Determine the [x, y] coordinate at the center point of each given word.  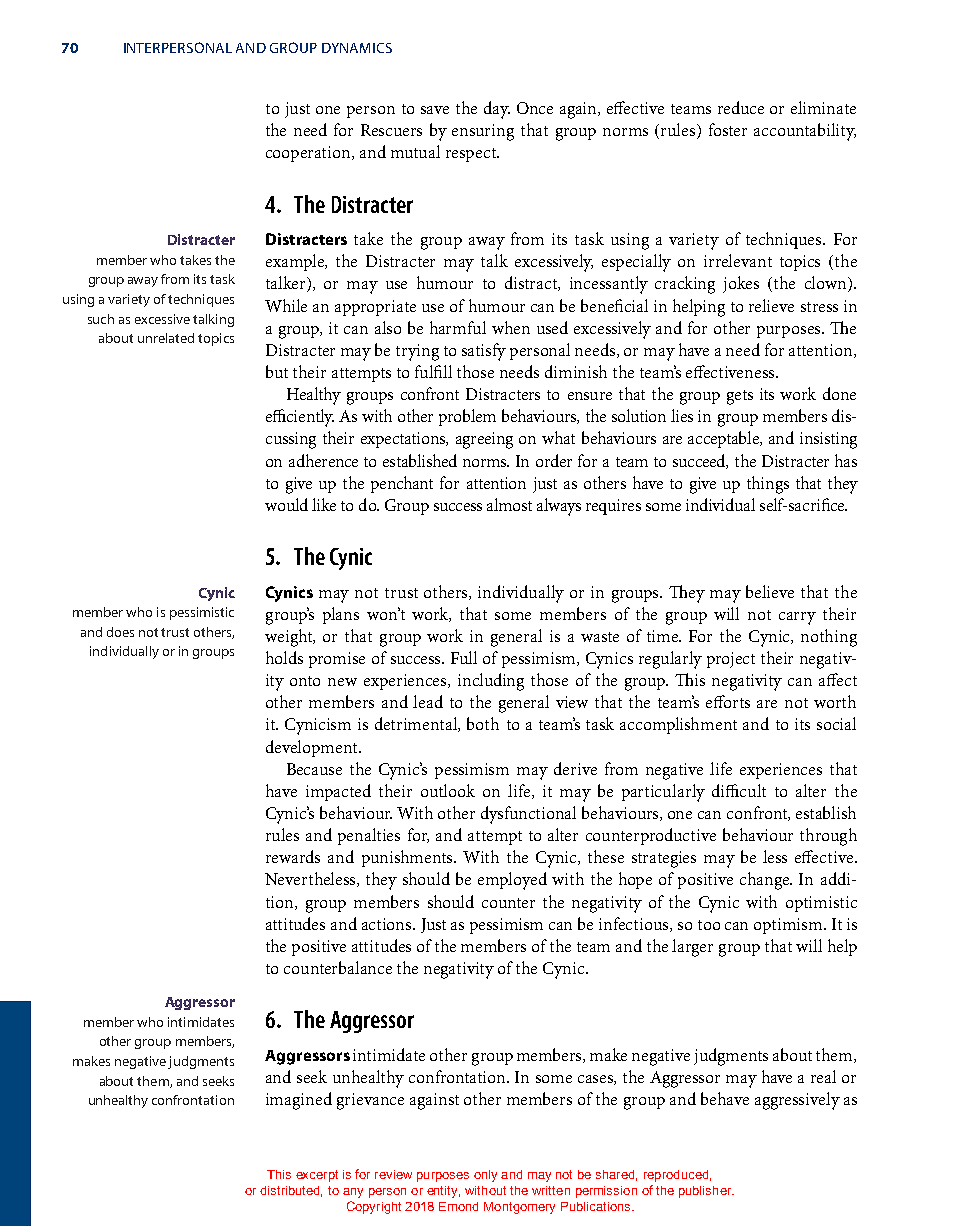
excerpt [317, 1176]
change [766, 881]
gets [740, 397]
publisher [706, 1192]
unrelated [166, 338]
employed [512, 881]
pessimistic [202, 613]
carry [797, 618]
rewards [293, 856]
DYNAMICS [357, 48]
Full [464, 657]
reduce [741, 107]
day [497, 110]
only [485, 1176]
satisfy [484, 352]
